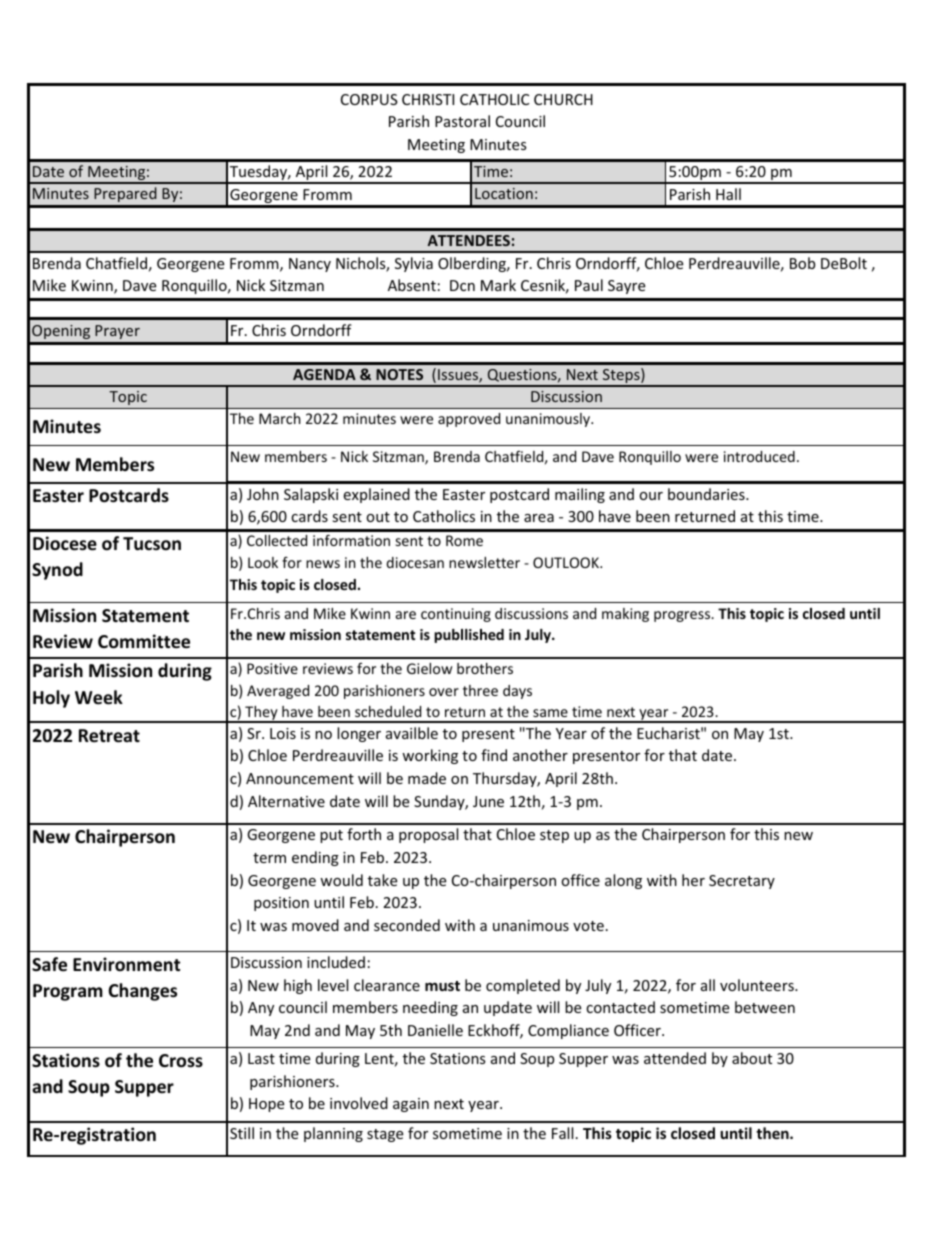 The width and height of the page is (952, 1233). Describe the element at coordinates (279, 418) in the page. I see `March` at that location.
